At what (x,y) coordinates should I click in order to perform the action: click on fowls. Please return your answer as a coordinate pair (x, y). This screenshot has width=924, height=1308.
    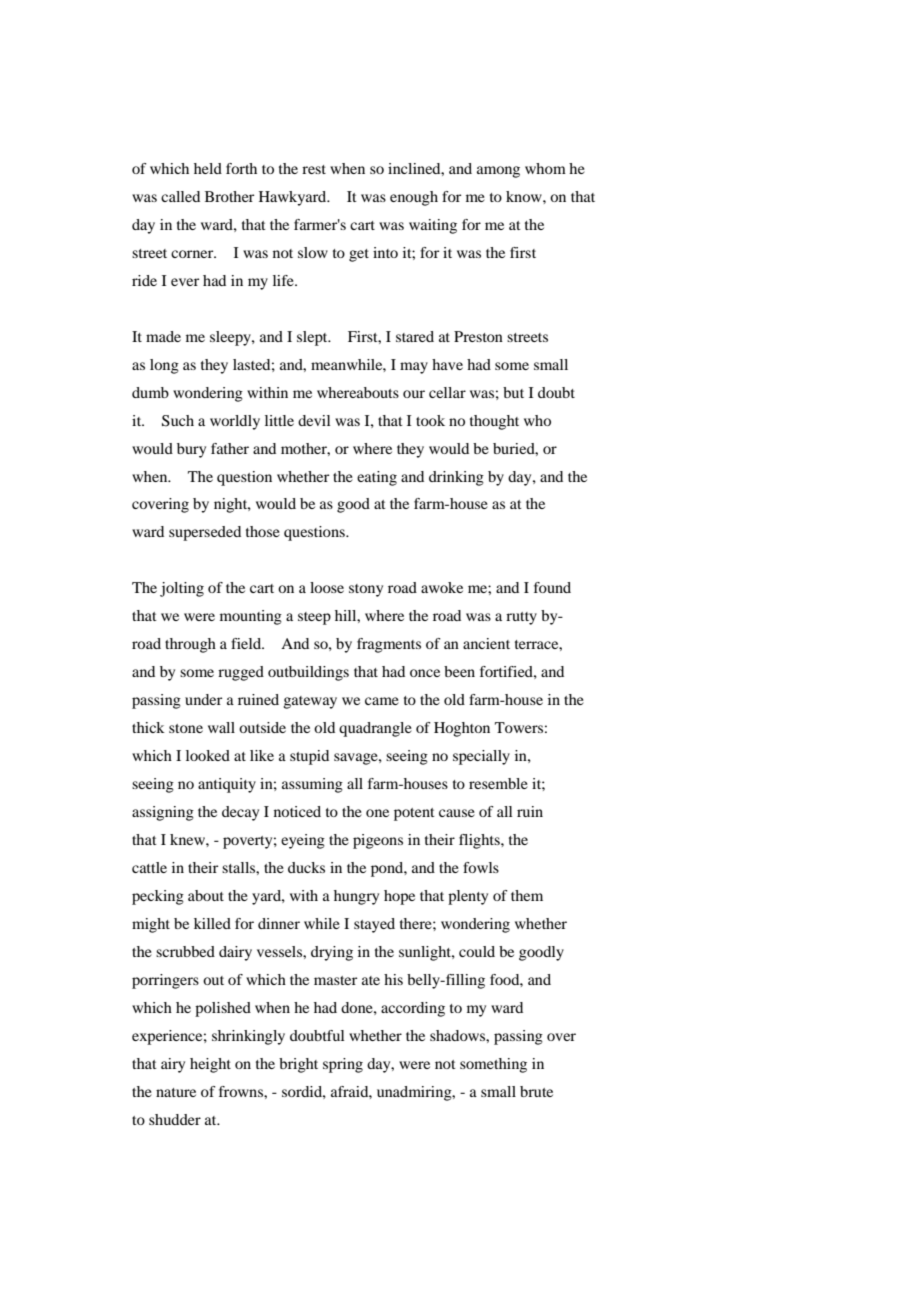
    Looking at the image, I should click on (481, 867).
